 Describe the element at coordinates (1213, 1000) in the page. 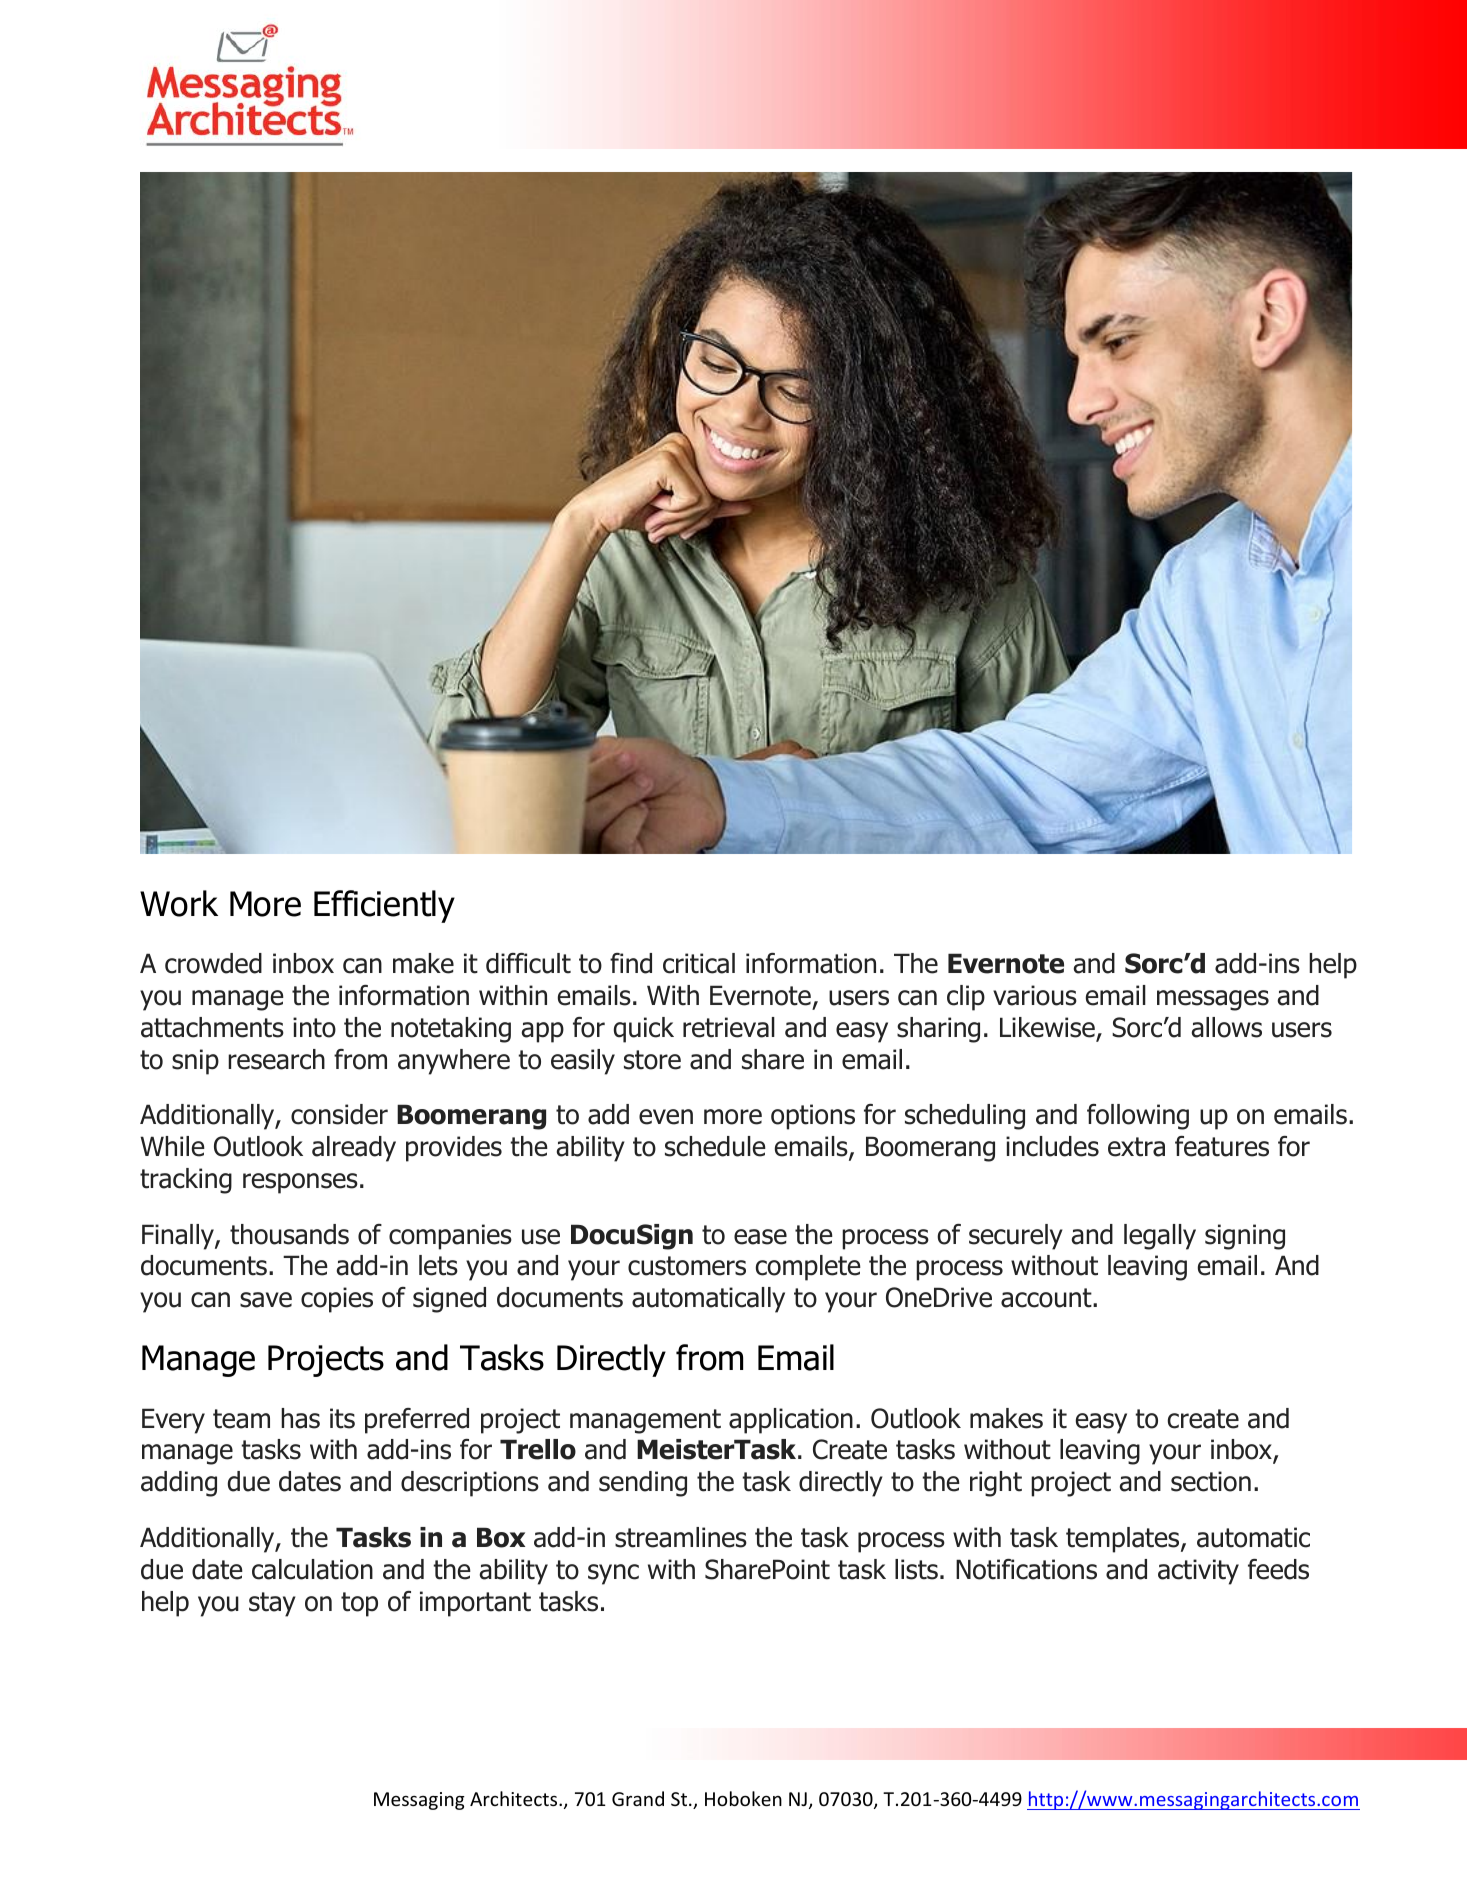

I see `messages` at that location.
